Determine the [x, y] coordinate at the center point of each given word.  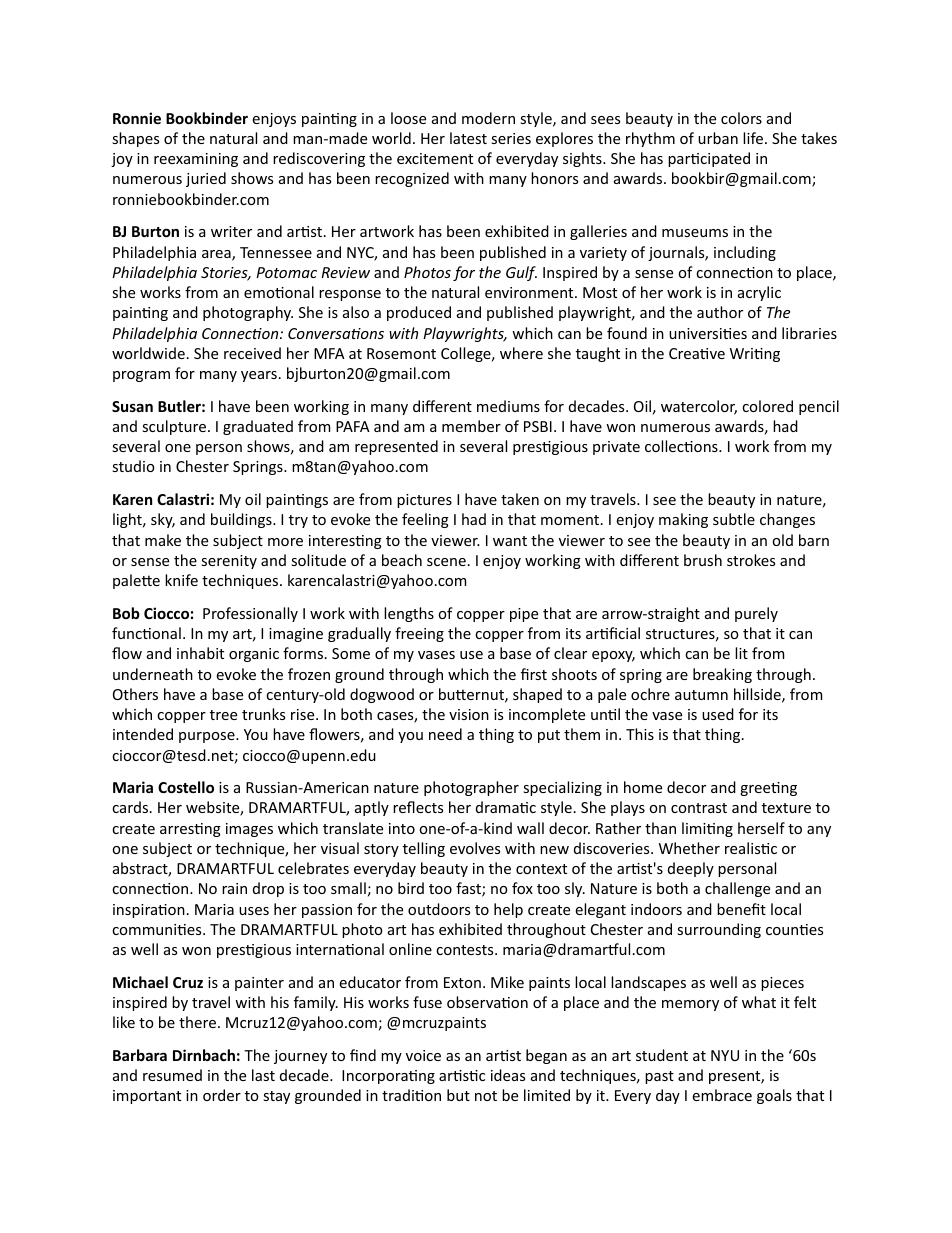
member [471, 426]
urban [718, 138]
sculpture [174, 427]
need [445, 734]
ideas [508, 1075]
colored [767, 406]
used [718, 714]
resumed [172, 1075]
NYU [725, 1055]
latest [468, 138]
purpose [208, 737]
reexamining [196, 160]
